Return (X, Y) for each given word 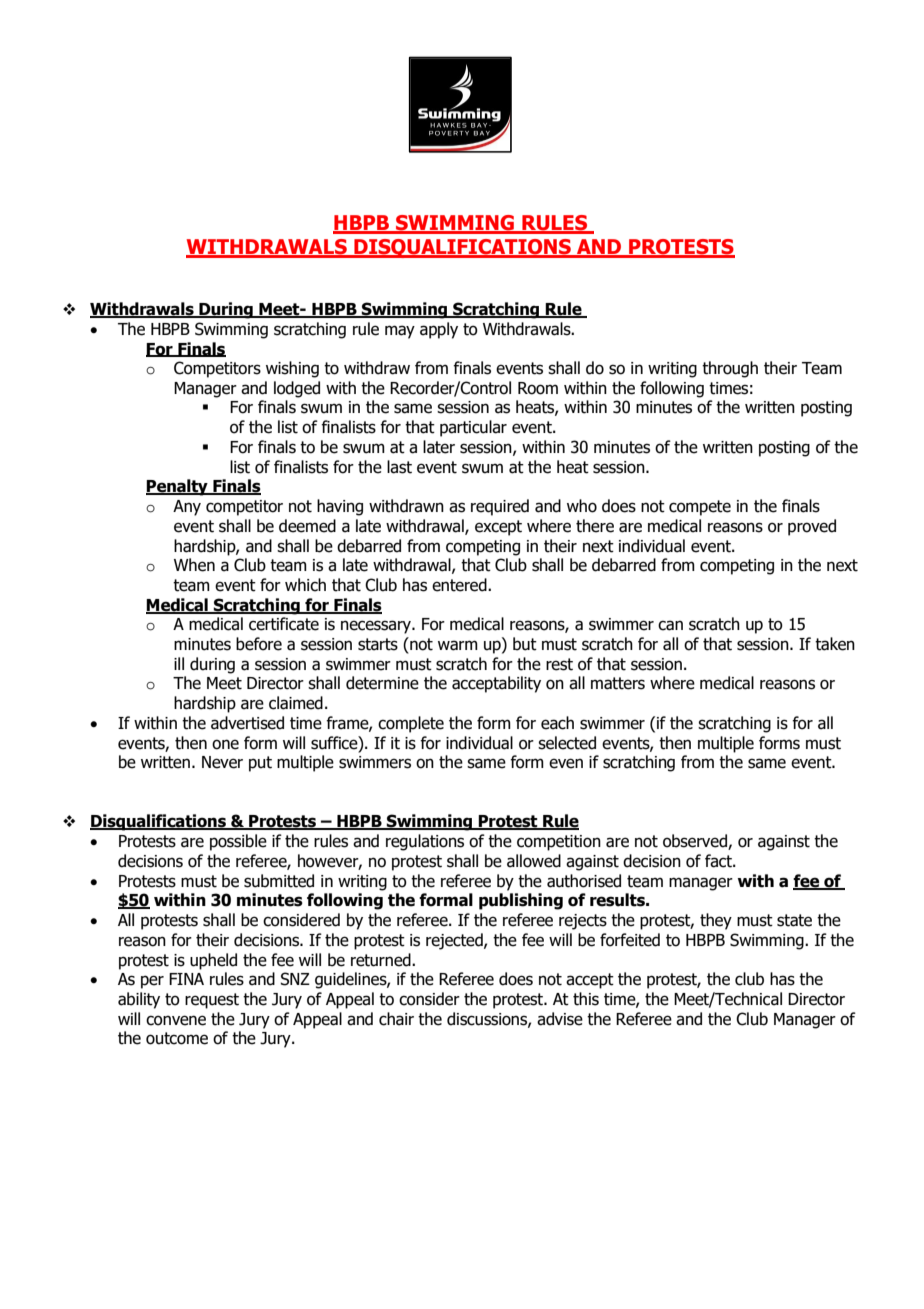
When (194, 565)
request (212, 1001)
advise (560, 1019)
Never (222, 762)
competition (559, 843)
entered (460, 585)
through (730, 369)
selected (567, 743)
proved (812, 527)
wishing (292, 369)
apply (439, 330)
